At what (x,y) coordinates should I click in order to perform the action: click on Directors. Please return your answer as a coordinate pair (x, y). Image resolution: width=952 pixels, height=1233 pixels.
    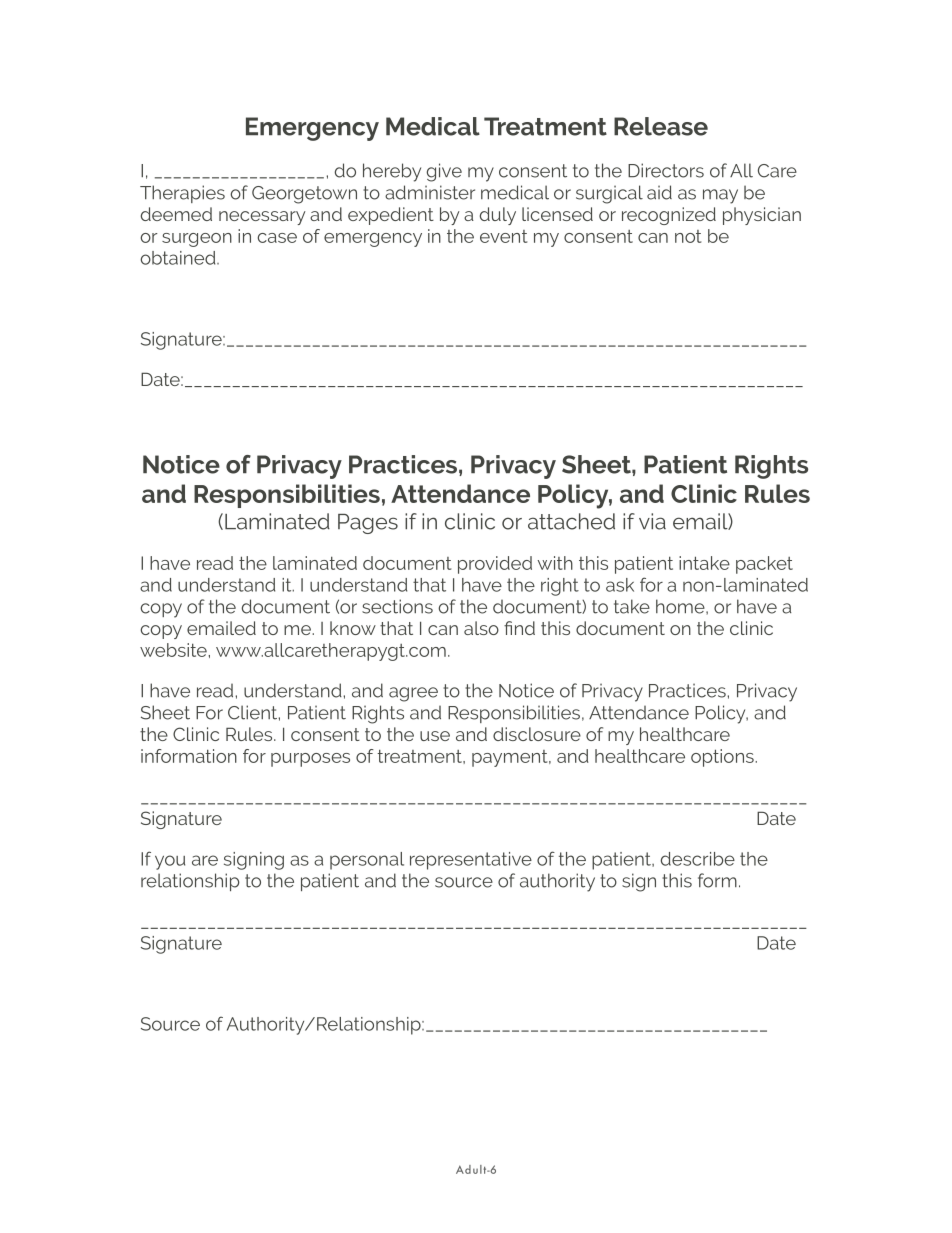
    Looking at the image, I should click on (666, 170).
